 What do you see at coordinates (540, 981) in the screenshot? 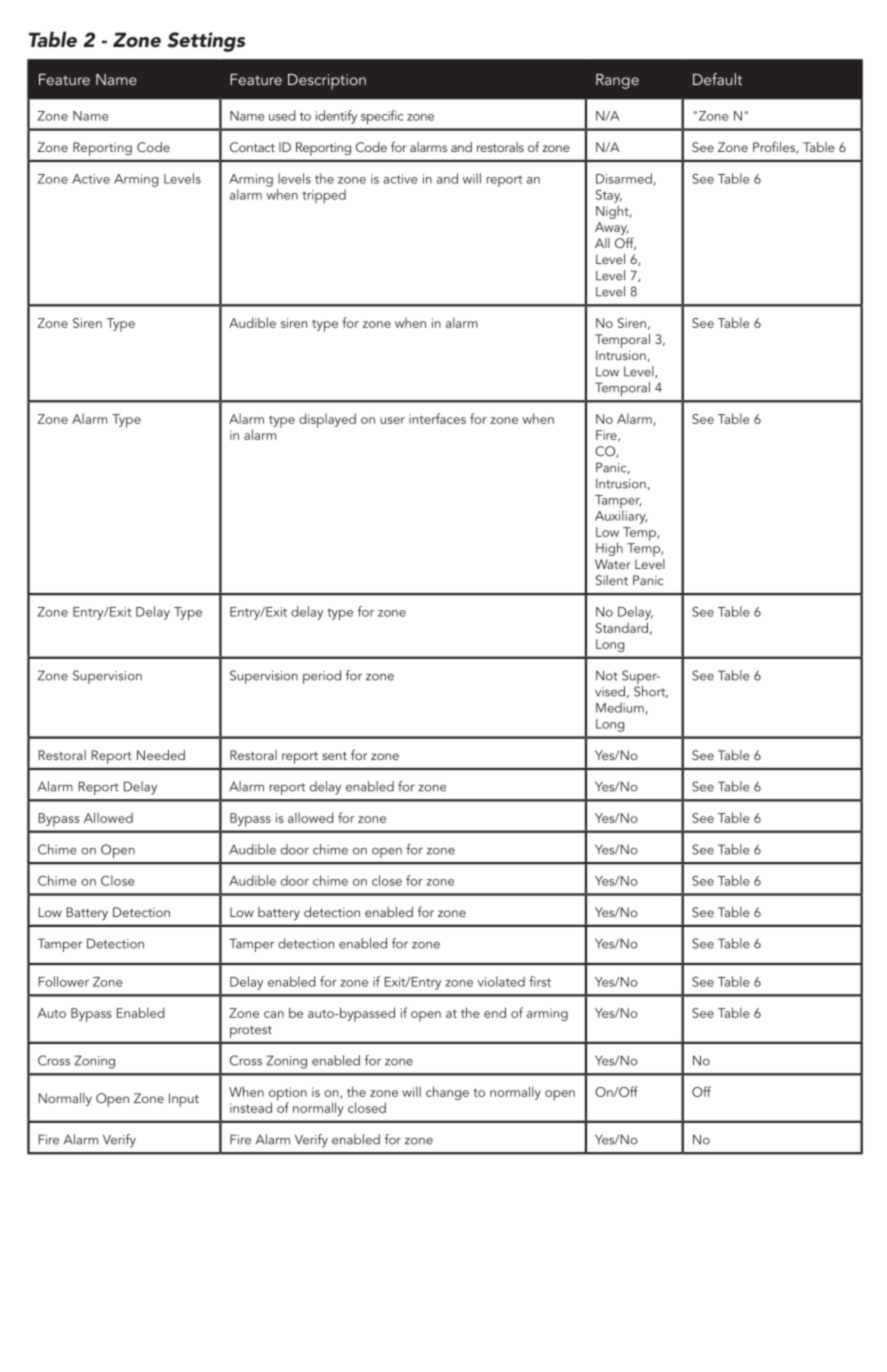
I see `first` at bounding box center [540, 981].
